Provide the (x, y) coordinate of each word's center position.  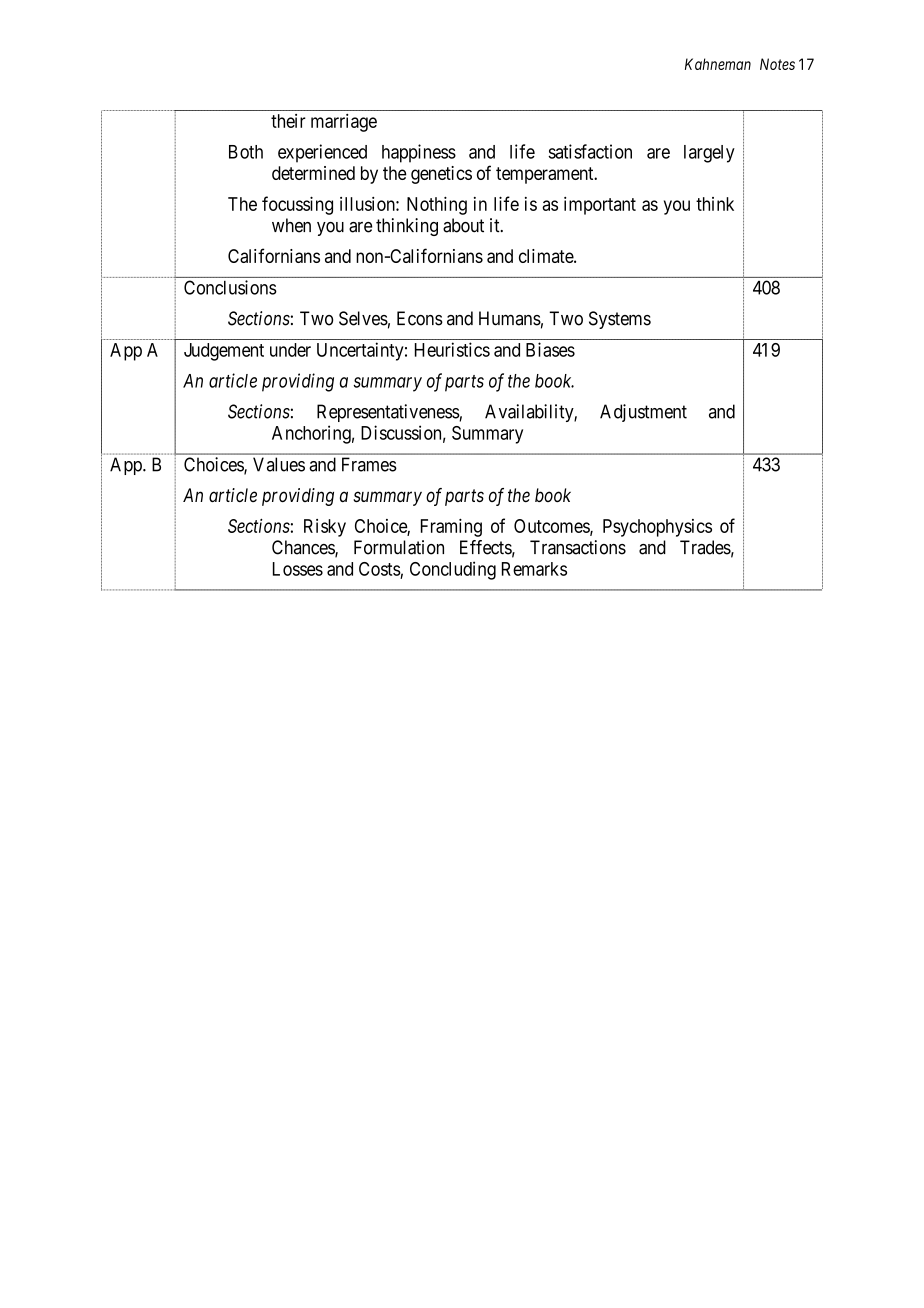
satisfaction (590, 151)
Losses (298, 569)
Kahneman (718, 64)
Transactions (578, 547)
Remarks (534, 569)
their (288, 121)
